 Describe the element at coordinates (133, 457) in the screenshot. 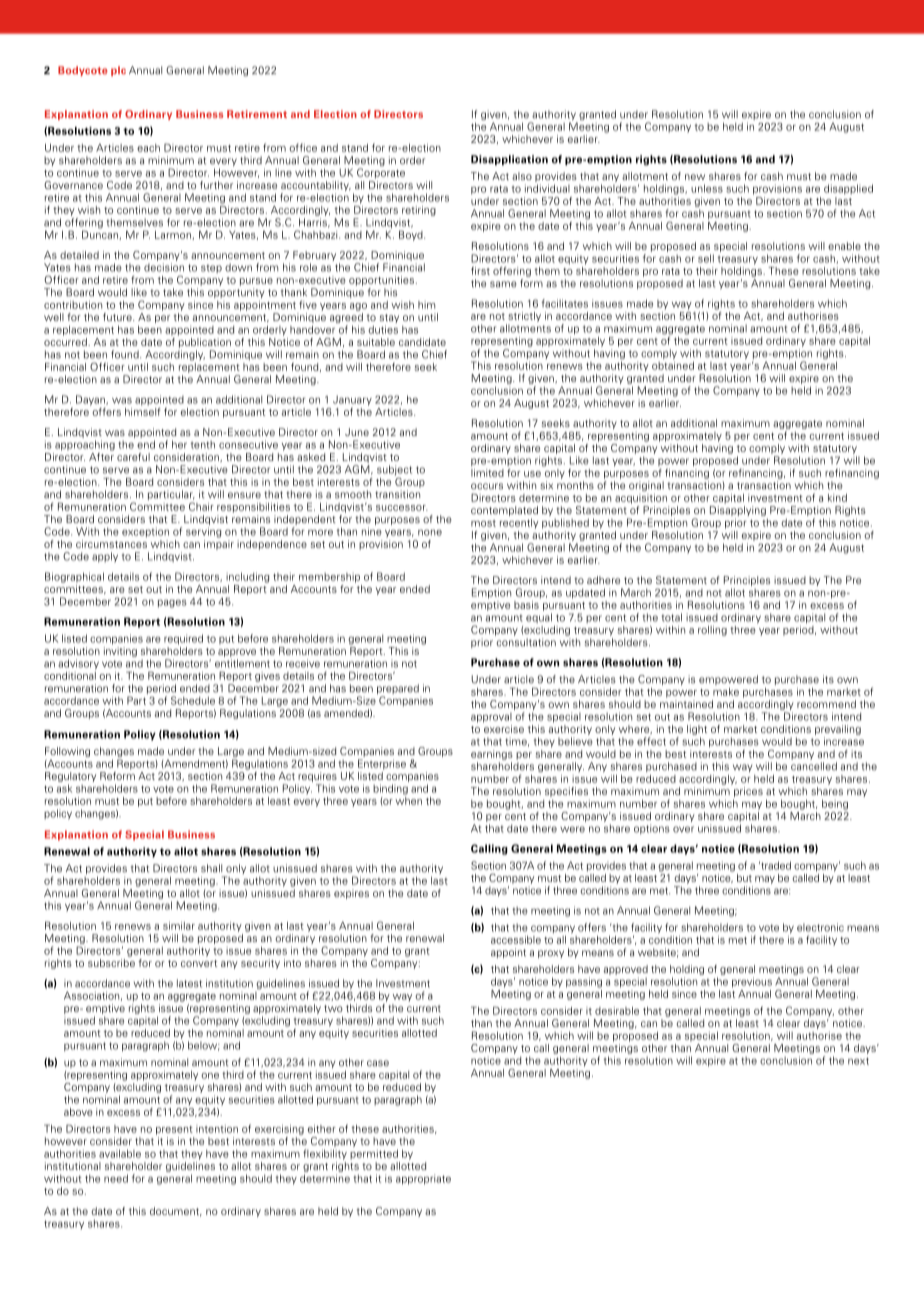

I see `careful` at that location.
